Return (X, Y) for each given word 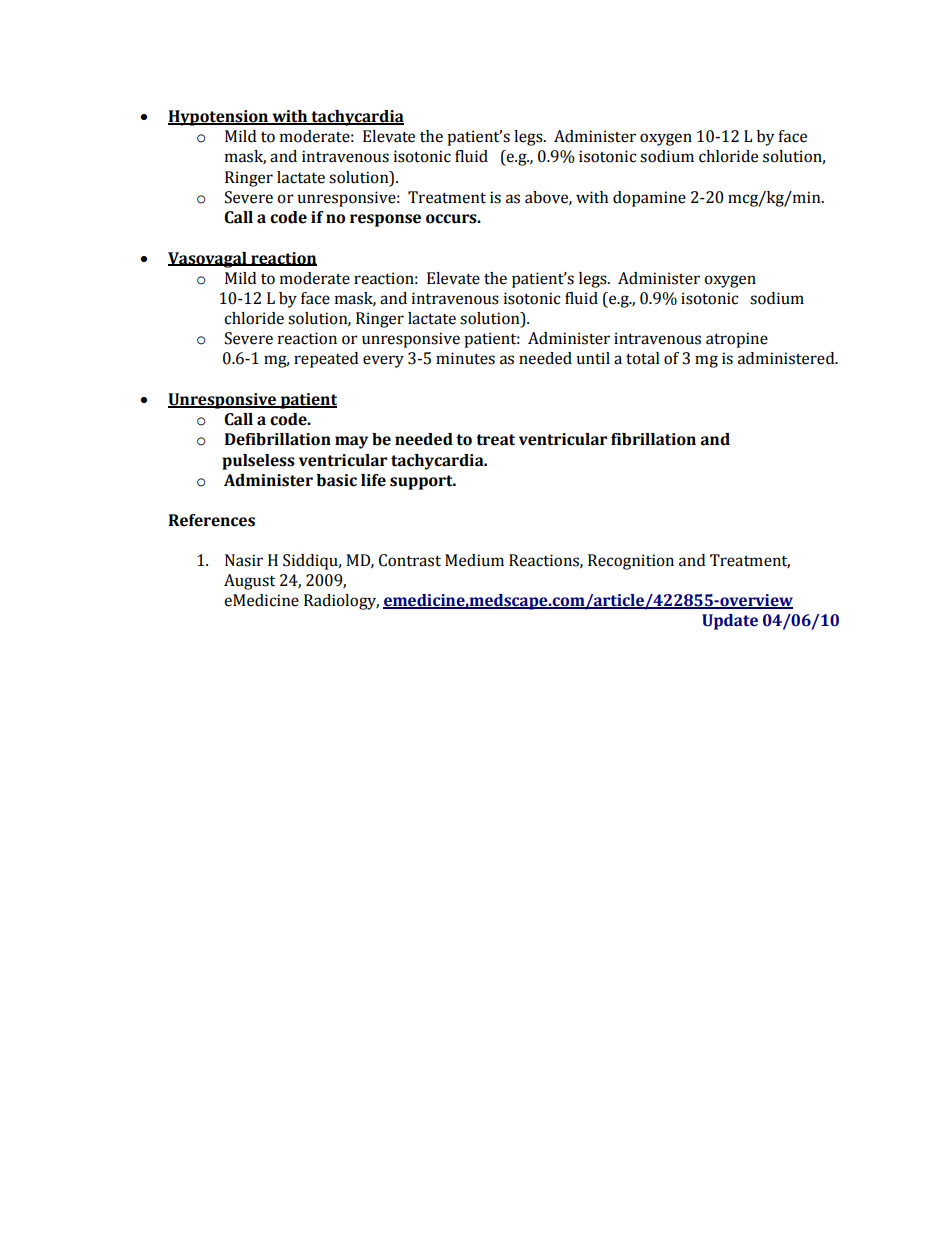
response (385, 220)
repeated (326, 360)
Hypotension (219, 118)
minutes (465, 358)
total (643, 358)
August (249, 582)
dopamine (649, 199)
